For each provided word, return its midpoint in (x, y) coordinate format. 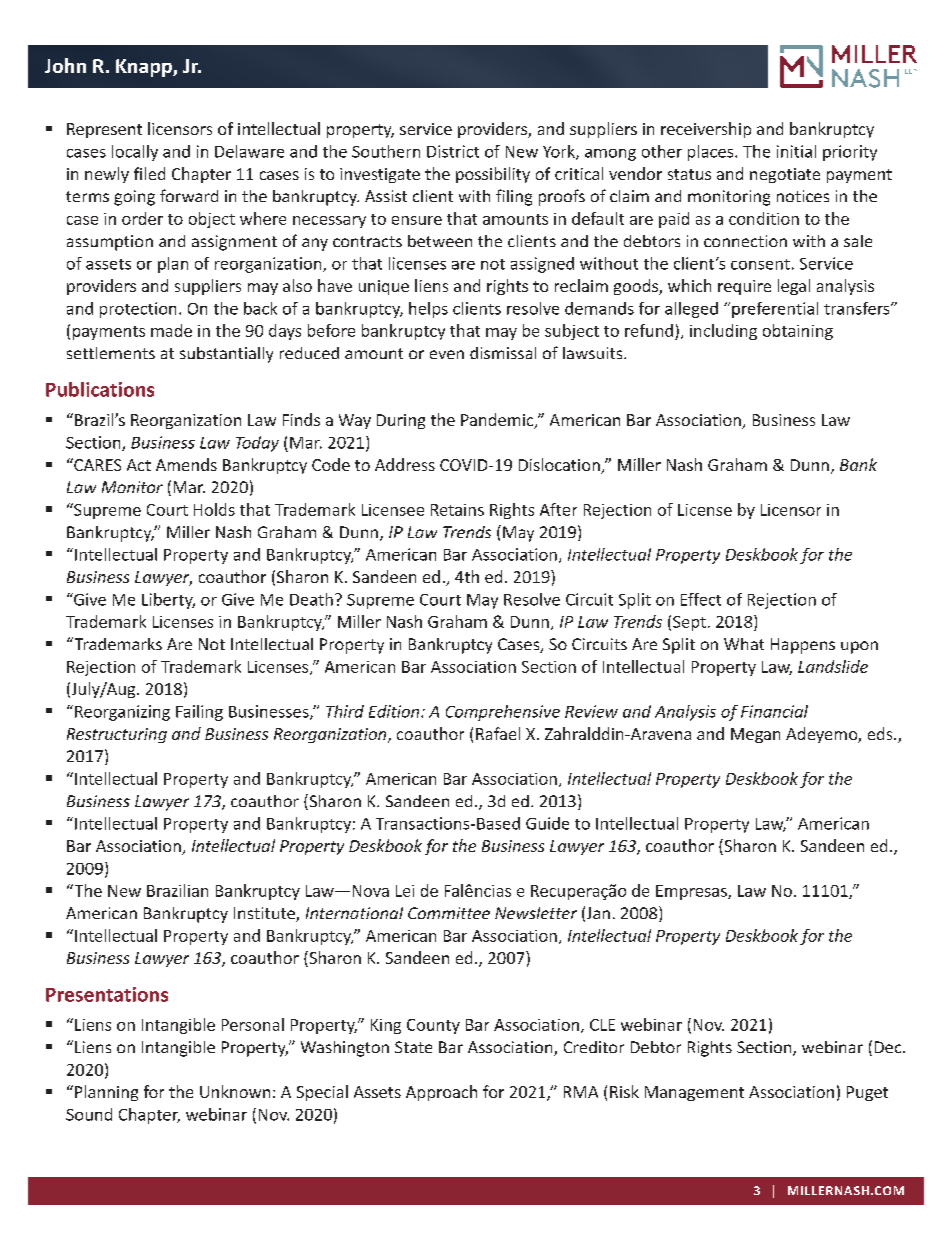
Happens (803, 646)
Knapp (145, 68)
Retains (457, 510)
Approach (441, 1093)
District (453, 151)
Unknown (235, 1091)
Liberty (168, 601)
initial (796, 151)
